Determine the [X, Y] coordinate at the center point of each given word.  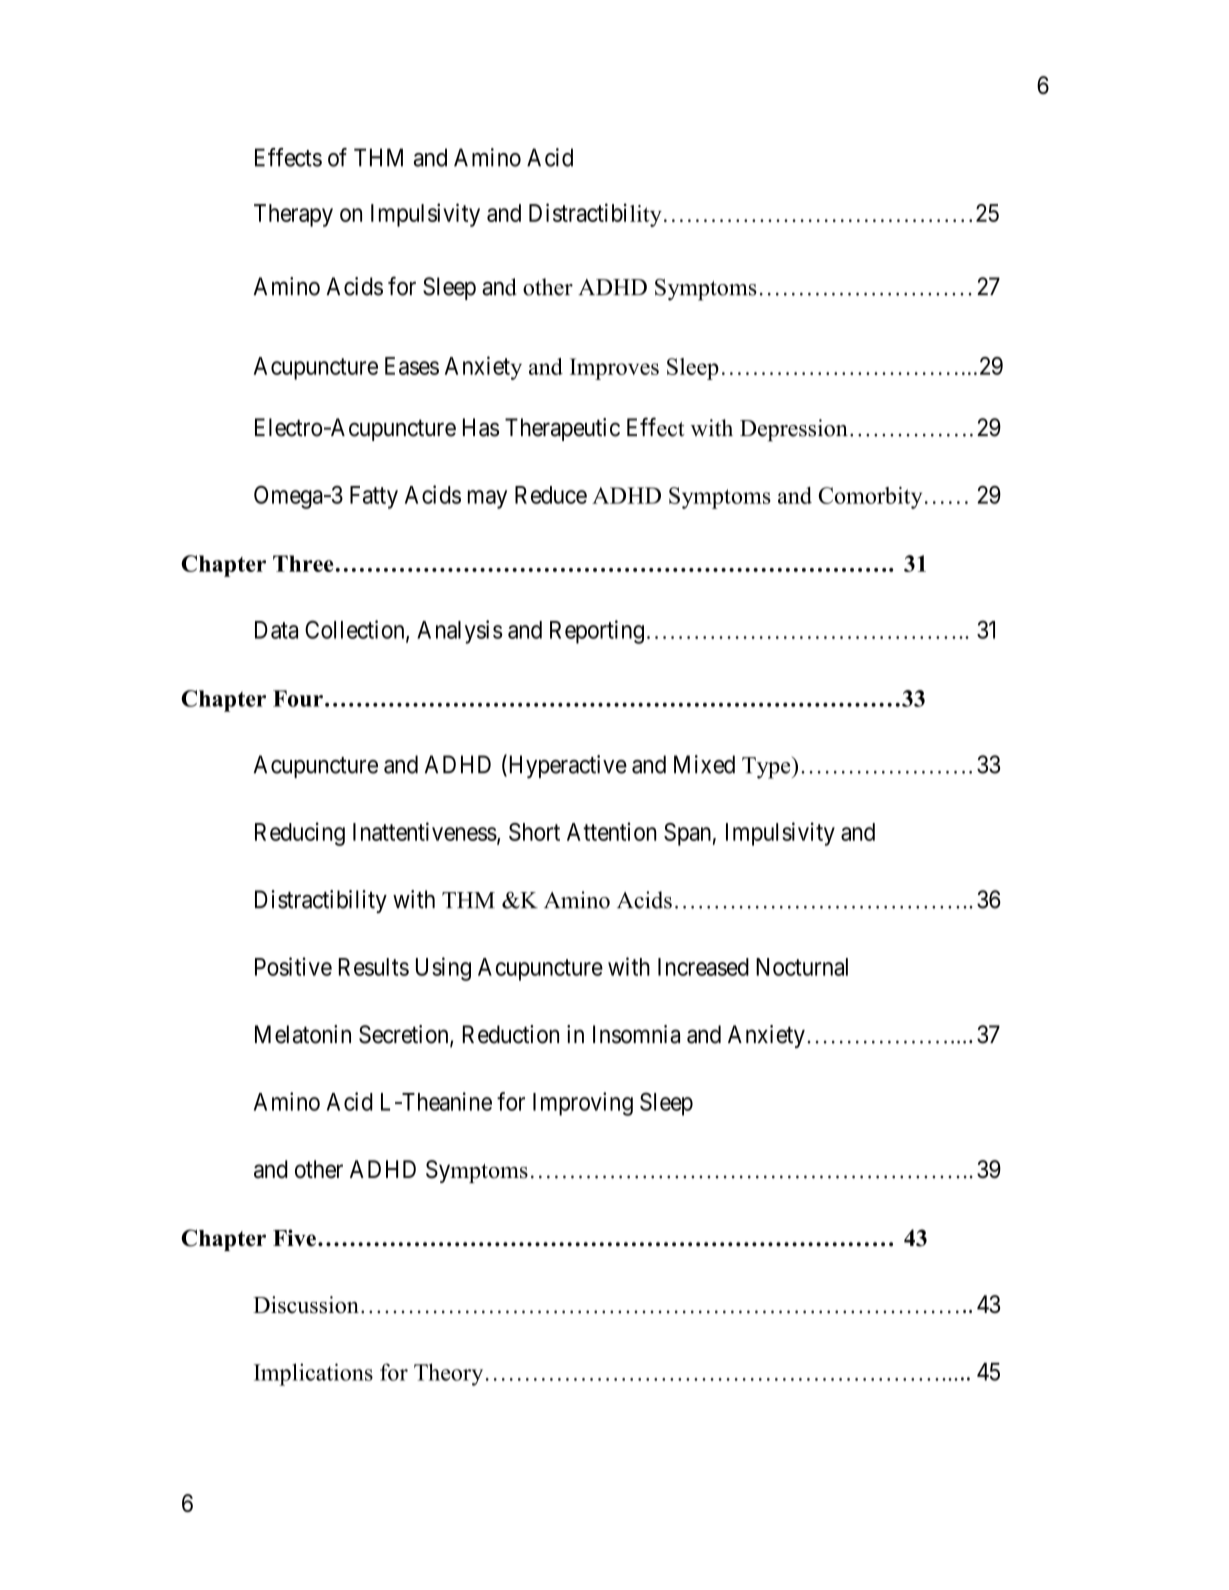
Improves [614, 369]
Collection [356, 630]
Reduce [551, 495]
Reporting [597, 632]
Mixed [704, 764]
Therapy [293, 215]
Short [534, 832]
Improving [583, 1104]
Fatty [374, 497]
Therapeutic [562, 429]
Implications [313, 1374]
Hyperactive [566, 766]
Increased [703, 967]
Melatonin [303, 1034]
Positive [293, 966]
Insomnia [636, 1034]
